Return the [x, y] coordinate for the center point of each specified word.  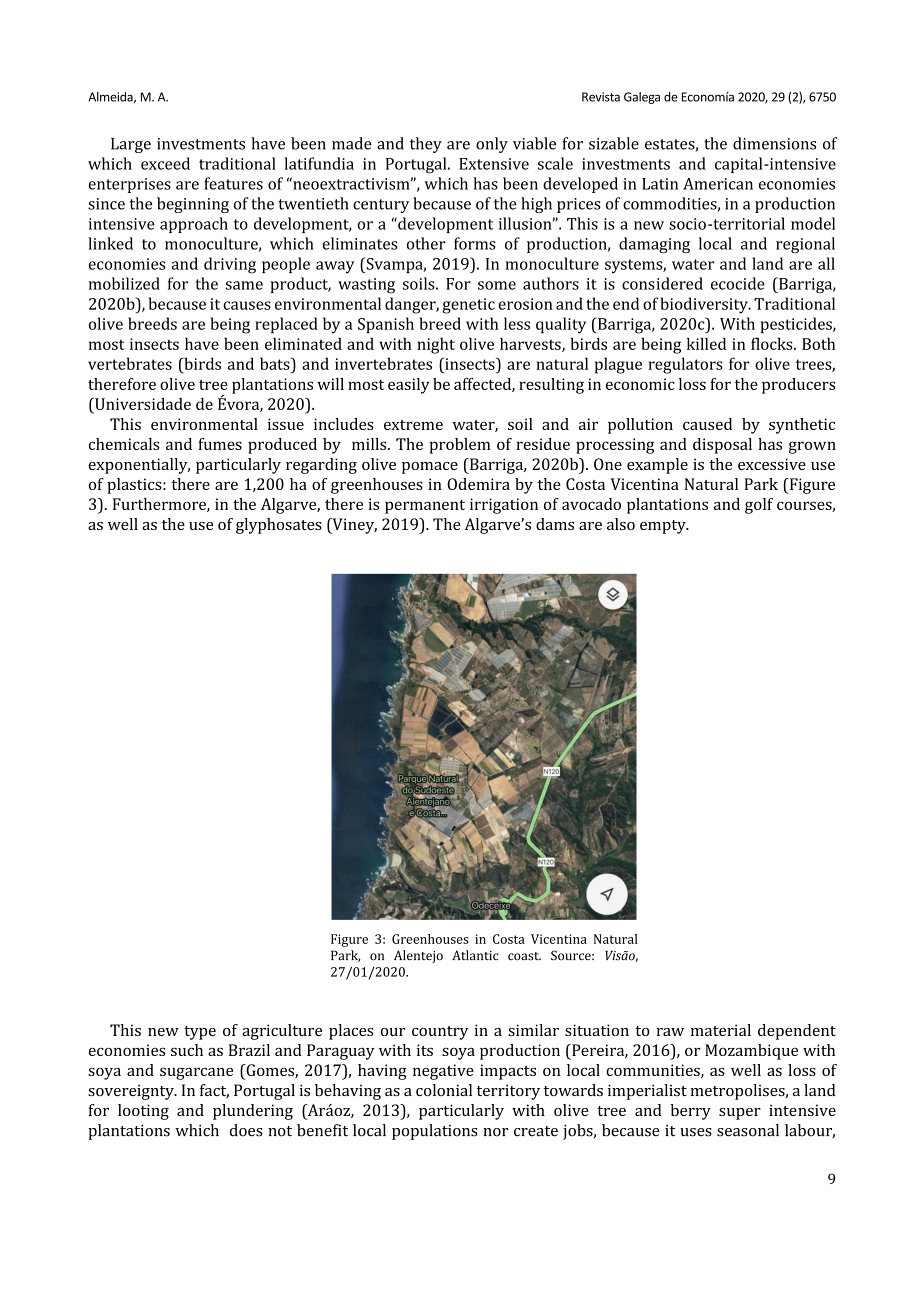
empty [664, 527]
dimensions [774, 143]
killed [706, 343]
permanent [425, 506]
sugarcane [196, 1073]
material [721, 1030]
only [492, 145]
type [200, 1033]
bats [276, 363]
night [436, 345]
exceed [165, 163]
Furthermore [160, 505]
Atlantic [475, 955]
